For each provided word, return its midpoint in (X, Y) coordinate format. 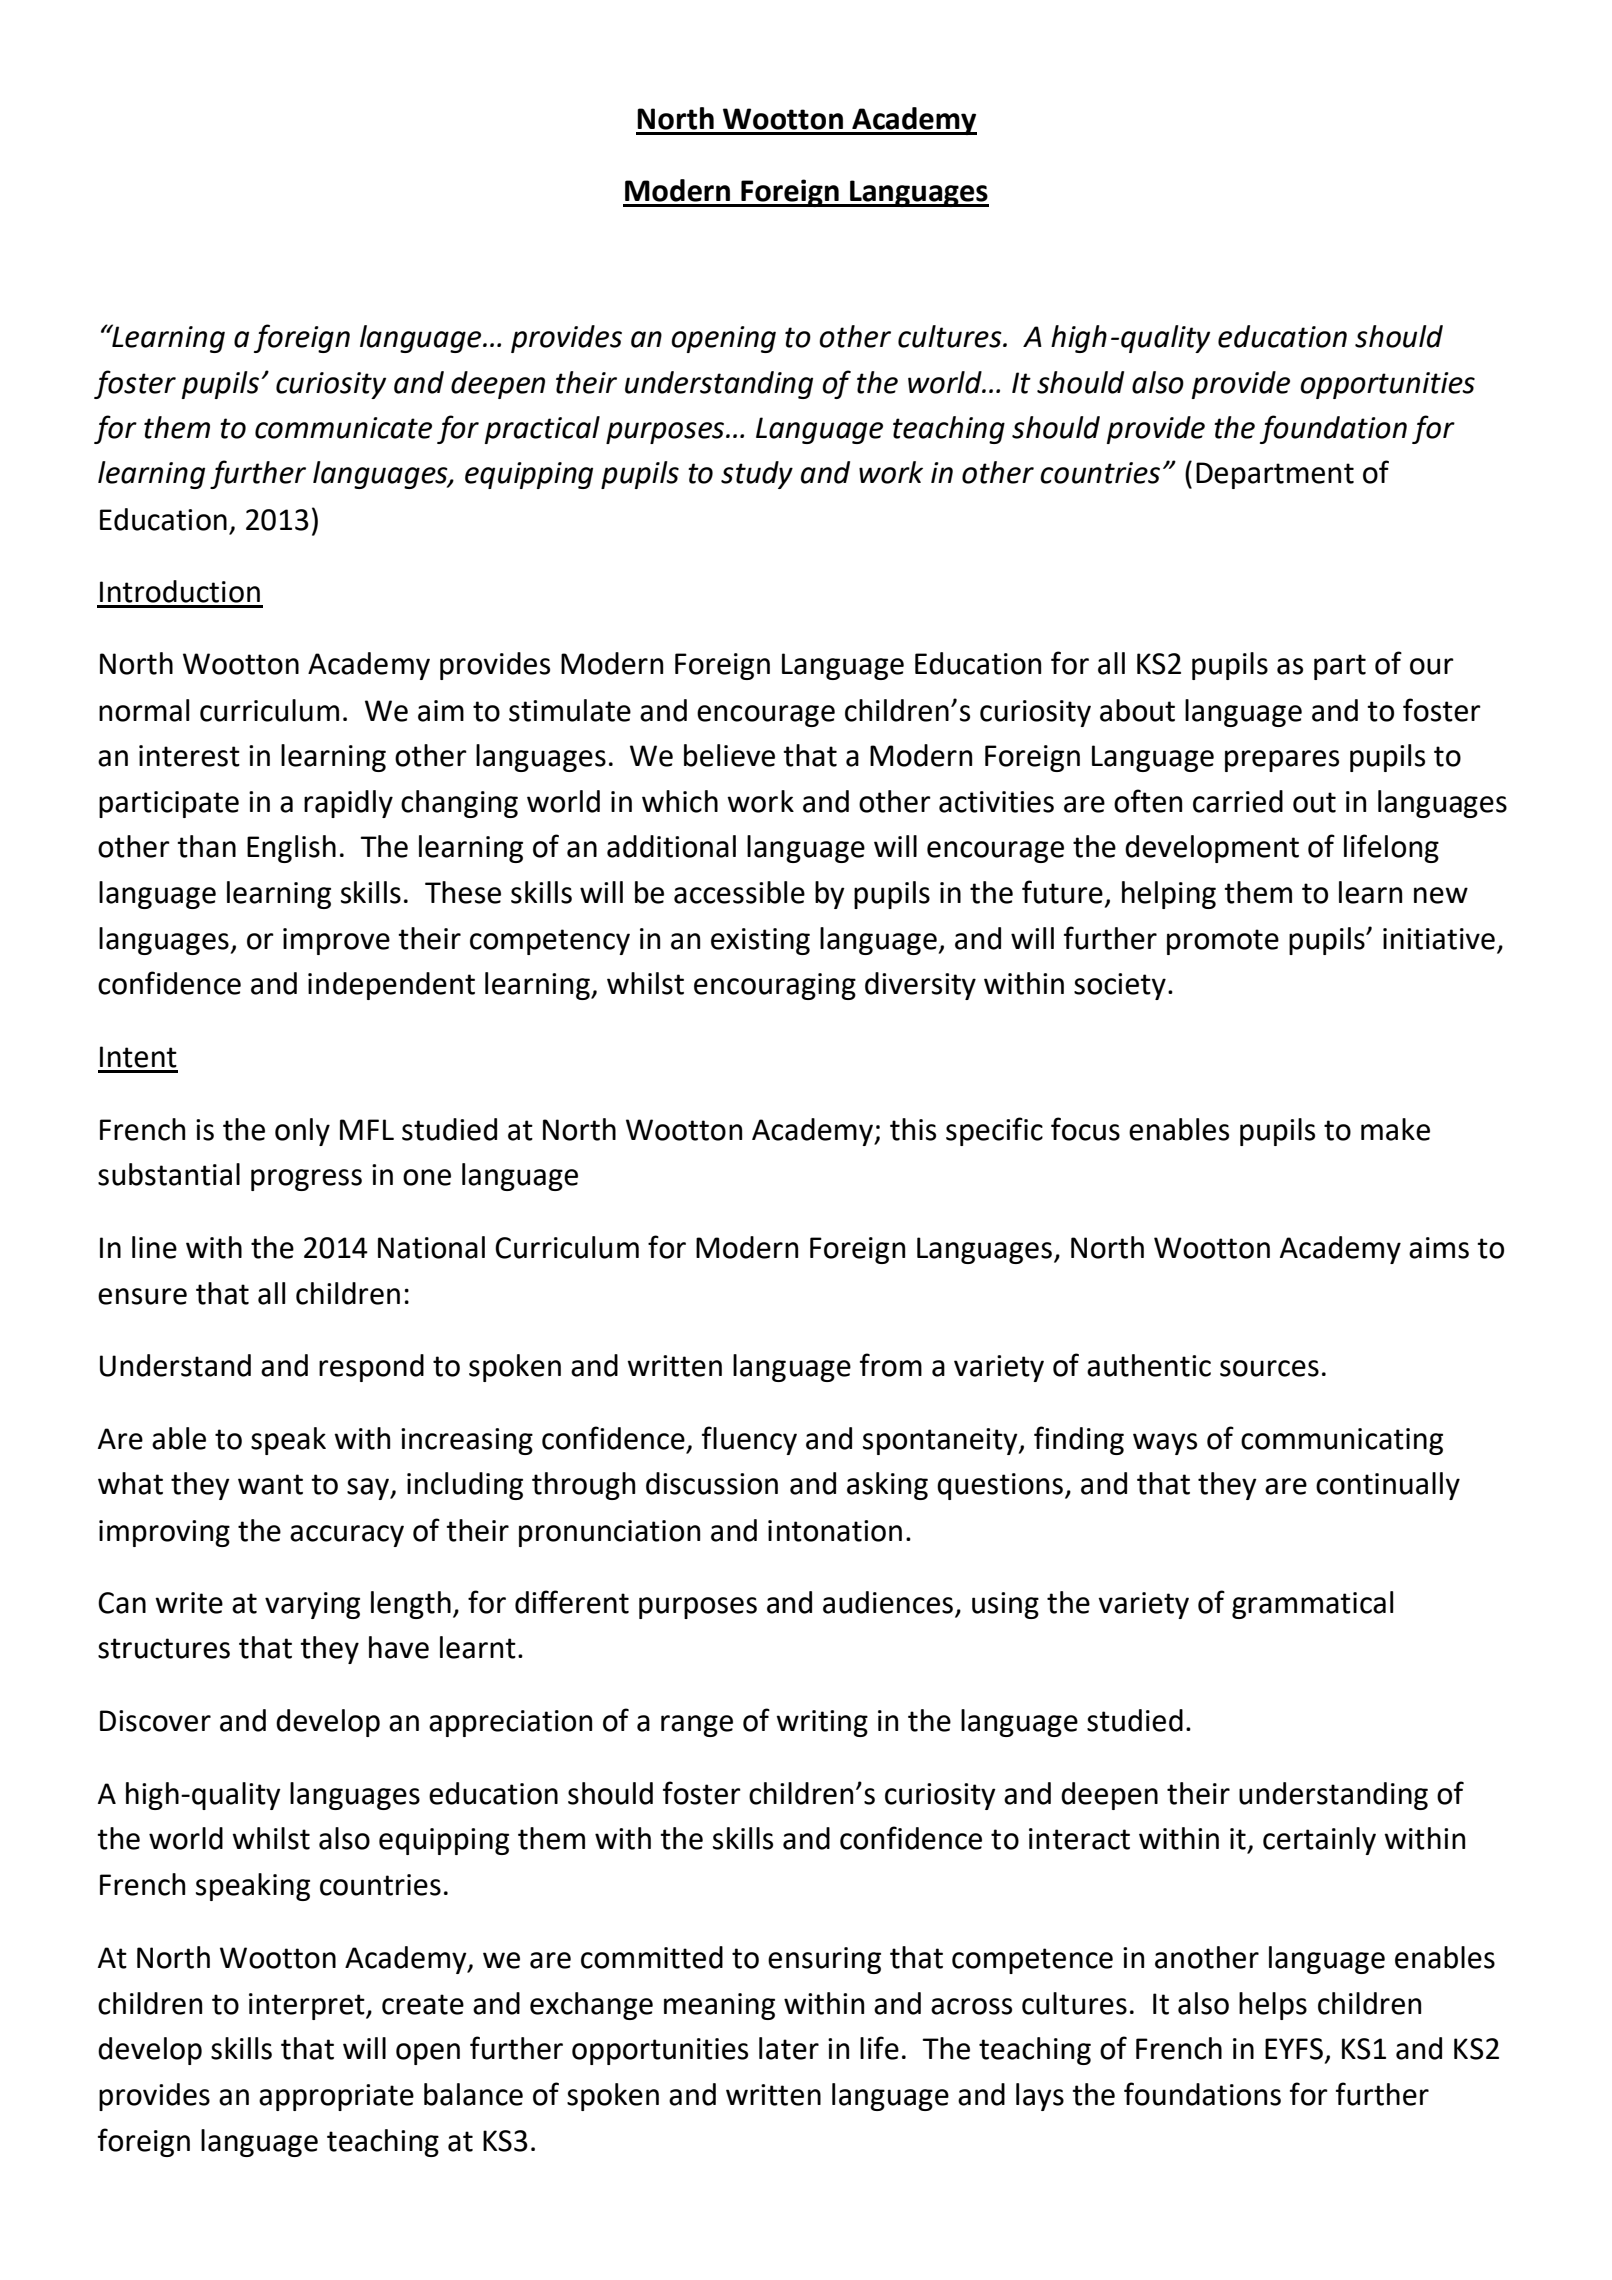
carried (1238, 801)
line (154, 1247)
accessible (739, 892)
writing (822, 1723)
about (1137, 710)
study (757, 475)
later (789, 2048)
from (891, 1365)
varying (312, 1605)
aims (1439, 1248)
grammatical (1312, 1605)
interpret (308, 2006)
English (291, 849)
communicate (343, 428)
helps (1273, 2006)
